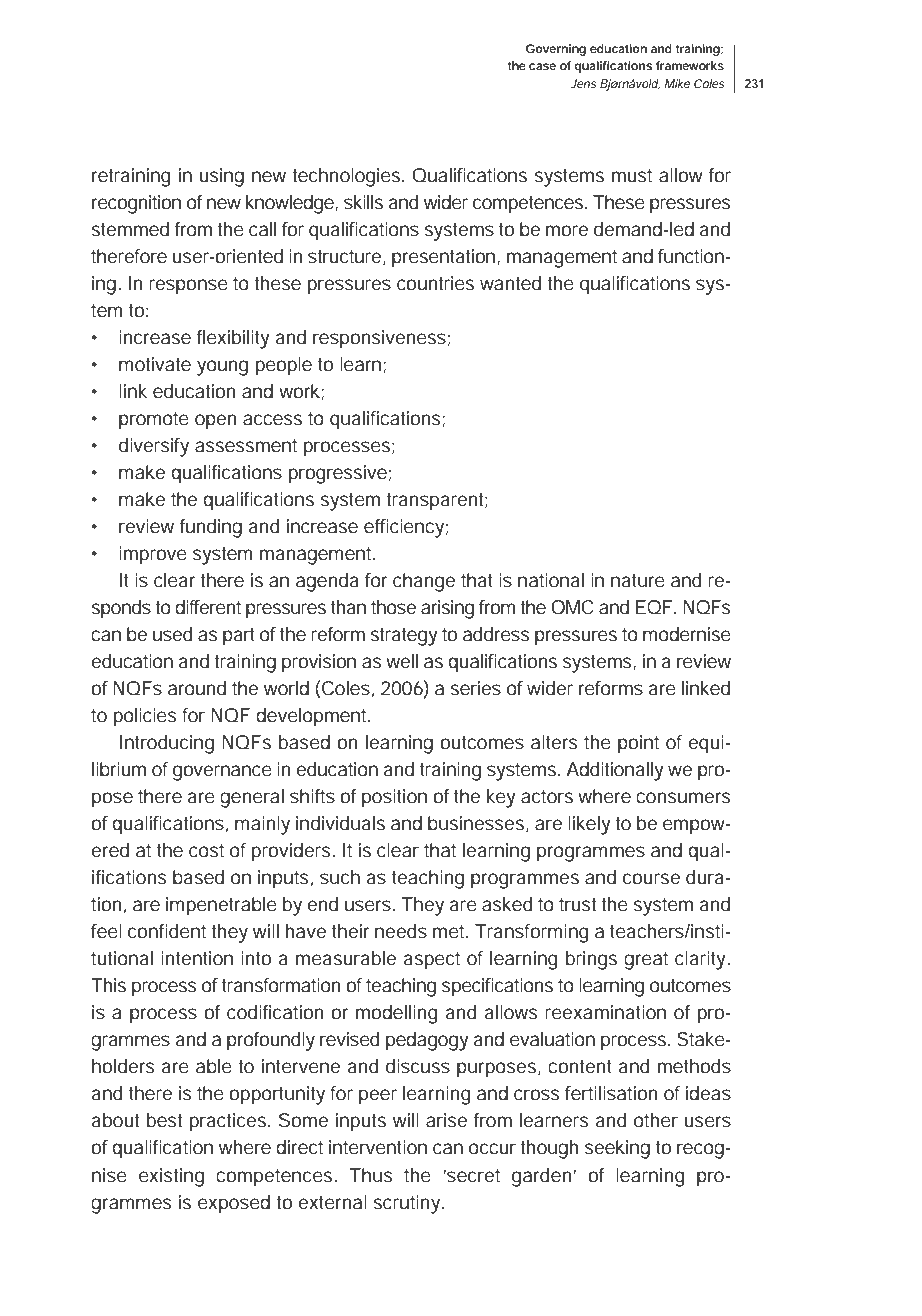 This screenshot has height=1316, width=922. What do you see at coordinates (408, 1204) in the screenshot?
I see `scrutiny` at bounding box center [408, 1204].
